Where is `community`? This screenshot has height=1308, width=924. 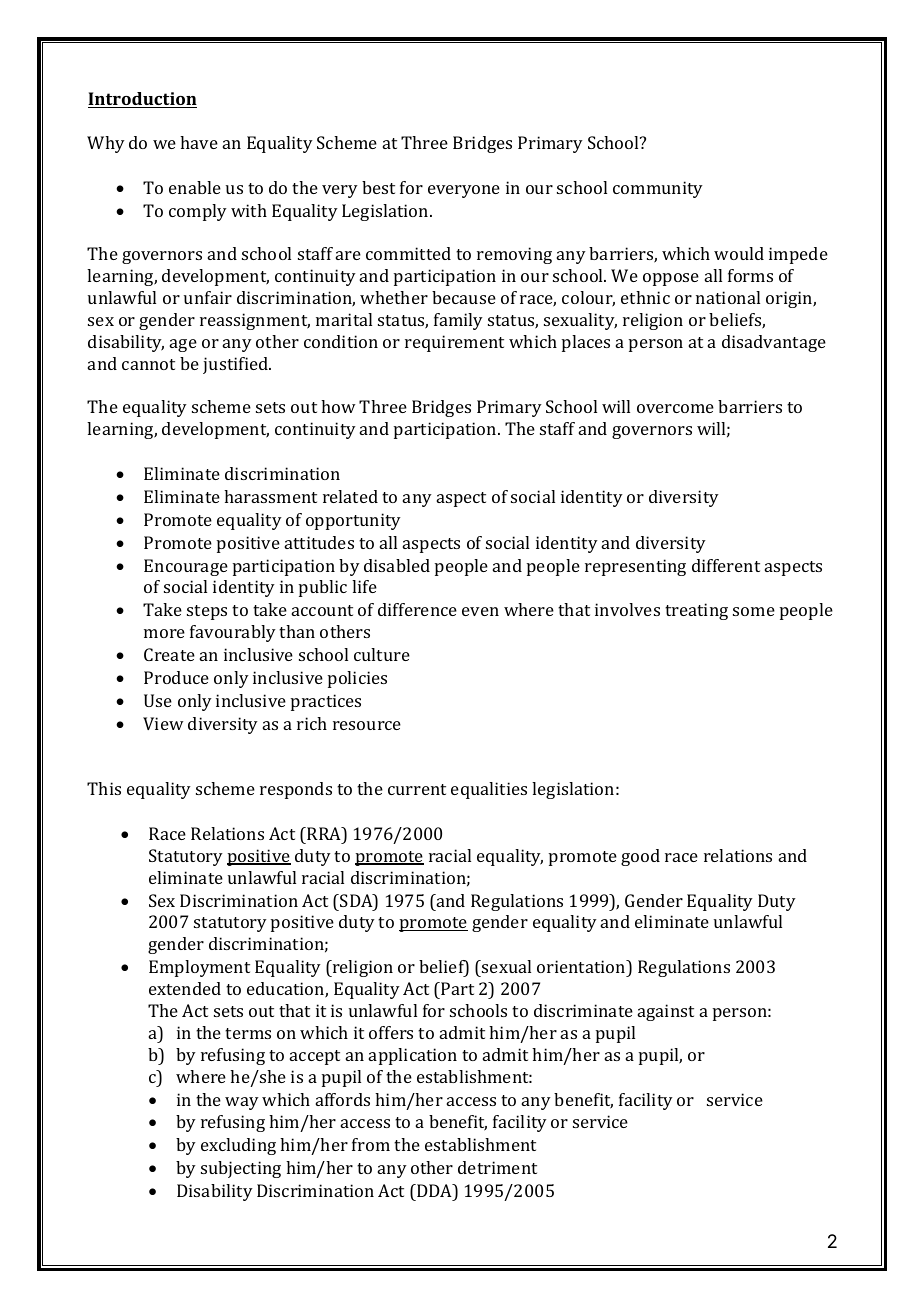 community is located at coordinates (658, 189).
